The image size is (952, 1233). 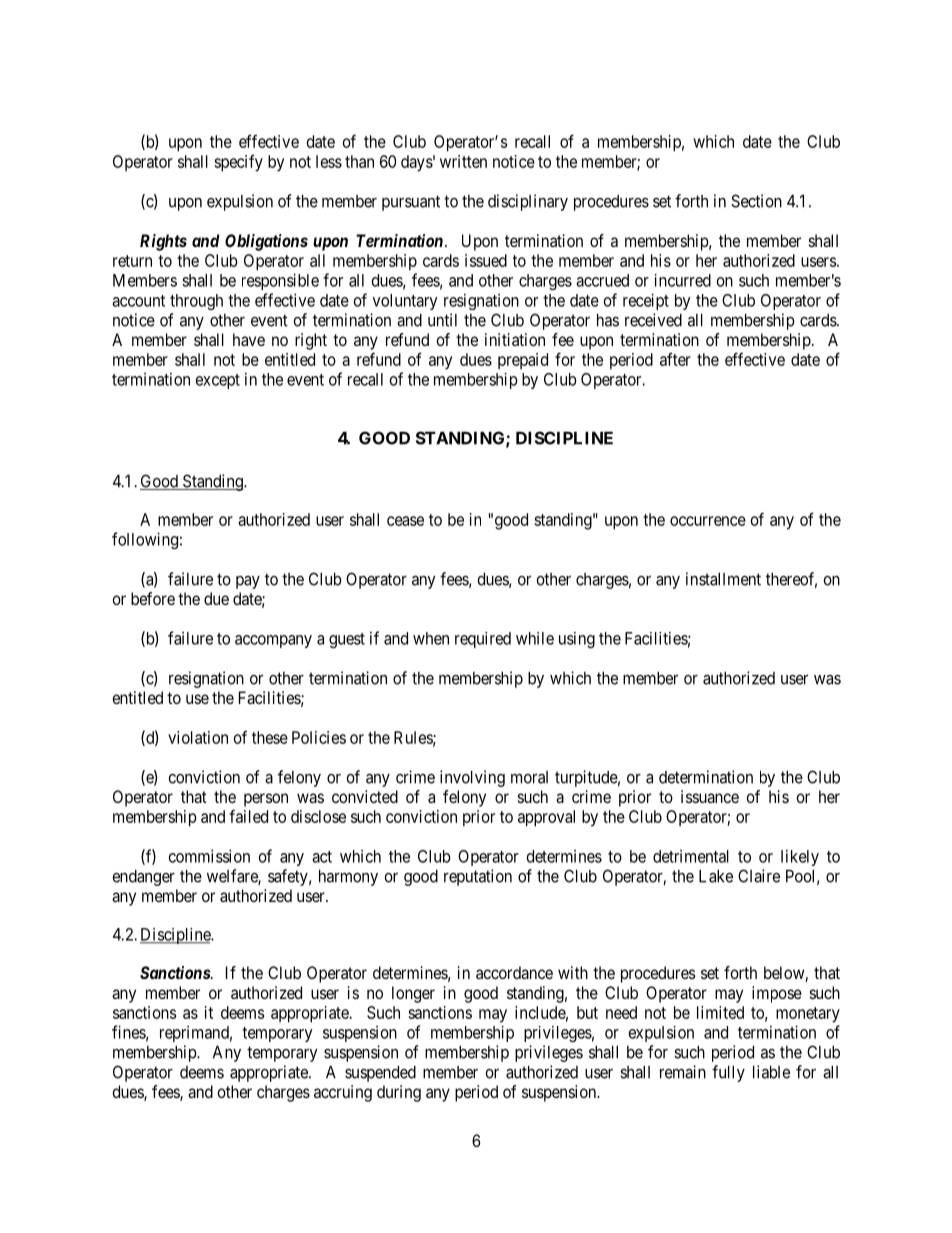 What do you see at coordinates (478, 877) in the screenshot?
I see `reputation` at bounding box center [478, 877].
